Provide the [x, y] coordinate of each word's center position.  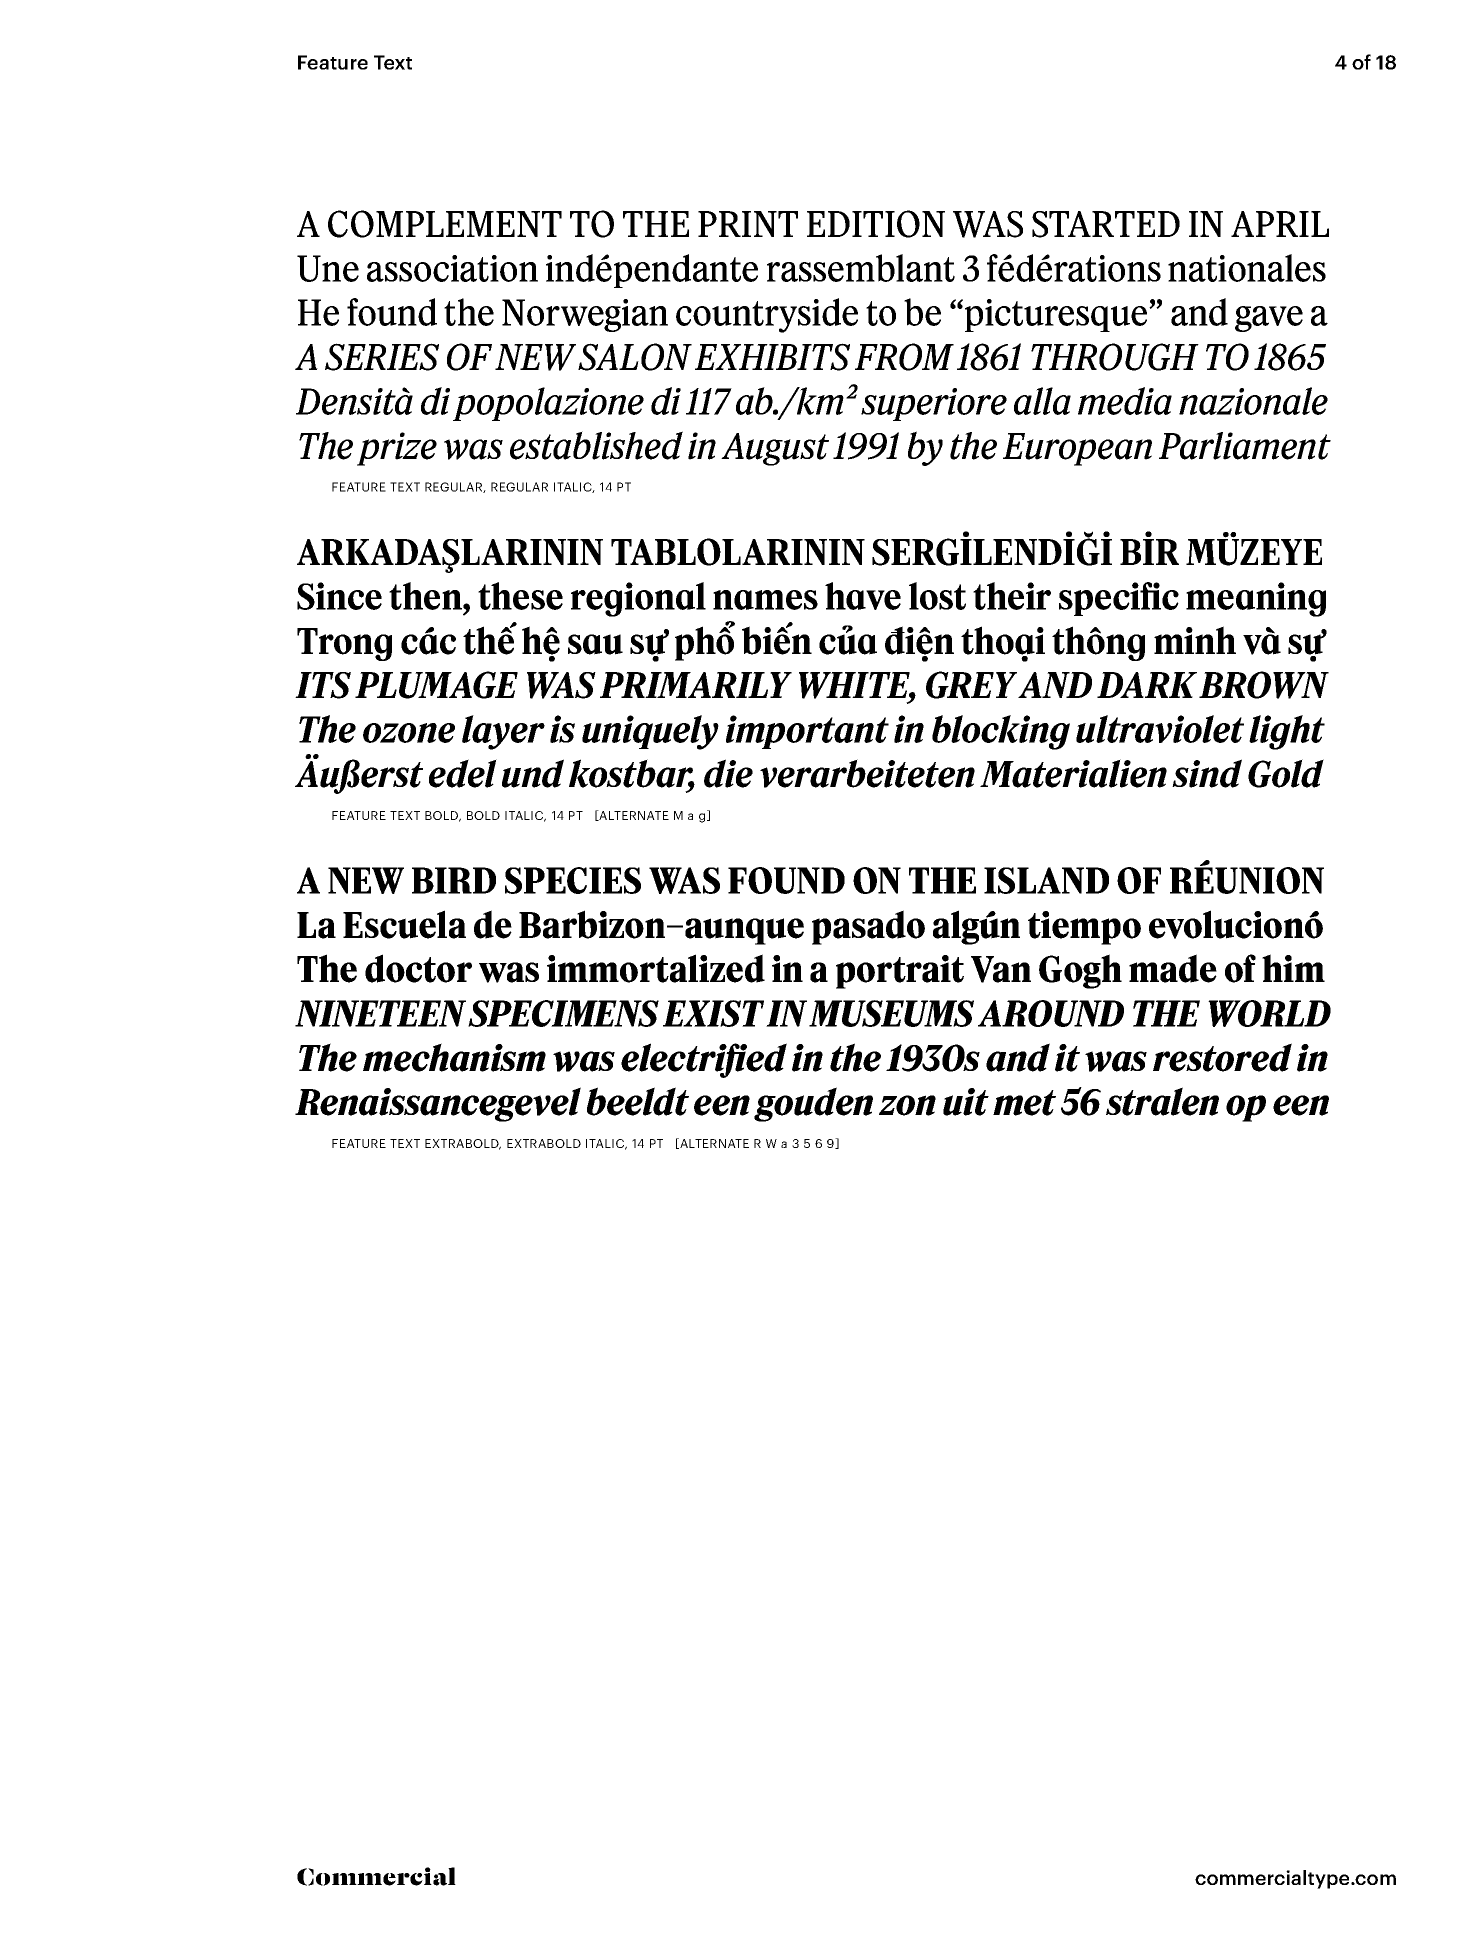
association [452, 268]
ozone [409, 733]
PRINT [748, 224]
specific [1119, 599]
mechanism [454, 1057]
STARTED [1106, 224]
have [863, 596]
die [728, 773]
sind [1207, 773]
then [426, 596]
